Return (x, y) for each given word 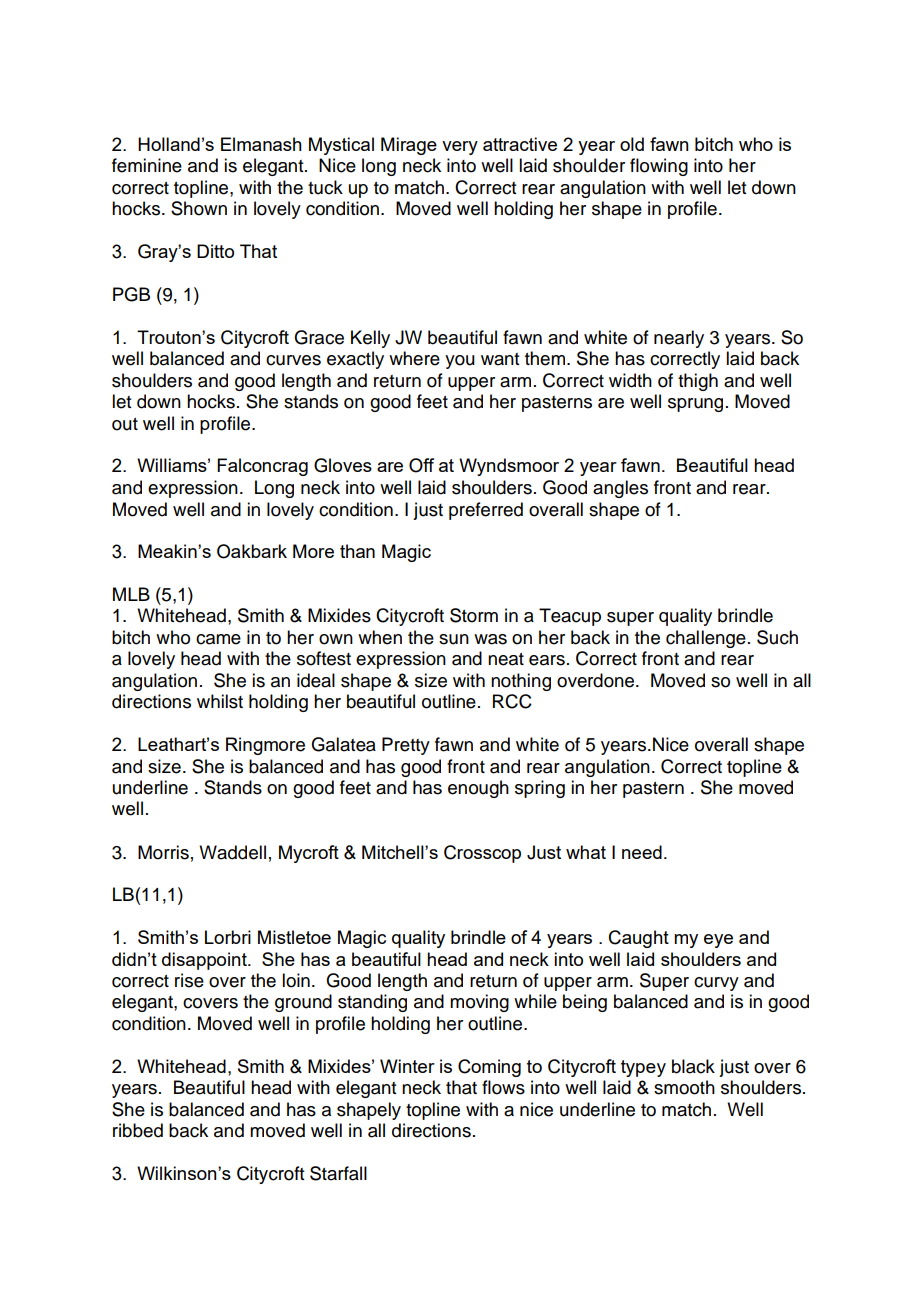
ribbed (138, 1130)
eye (718, 941)
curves (293, 360)
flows (503, 1087)
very (460, 148)
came (218, 639)
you (460, 362)
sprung (695, 405)
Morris (163, 852)
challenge (706, 639)
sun (454, 639)
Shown (199, 208)
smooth (684, 1087)
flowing (659, 167)
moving (479, 1003)
